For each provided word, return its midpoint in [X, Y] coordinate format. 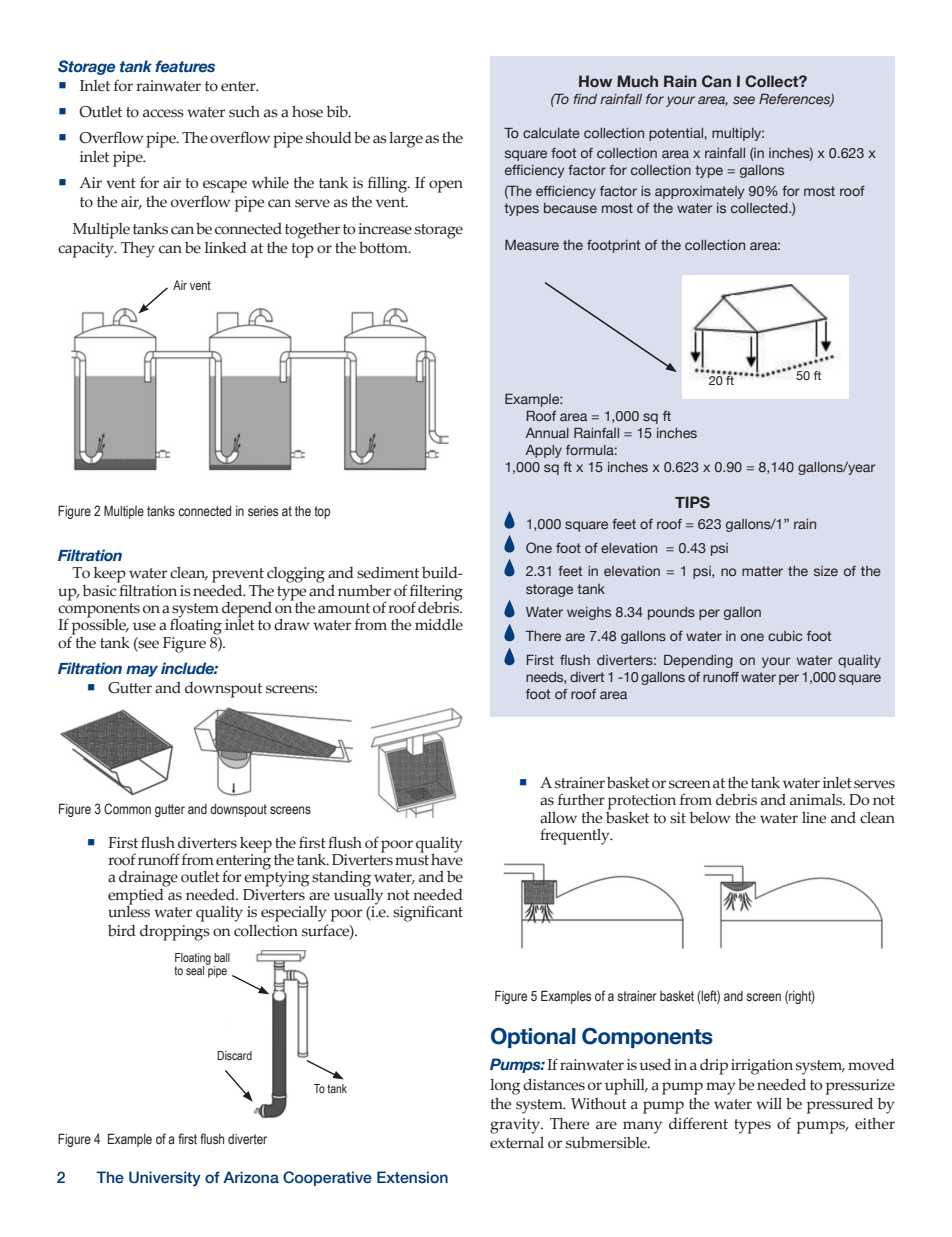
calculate [551, 133]
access [163, 113]
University [165, 1178]
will [769, 1103]
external [517, 1142]
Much [637, 81]
